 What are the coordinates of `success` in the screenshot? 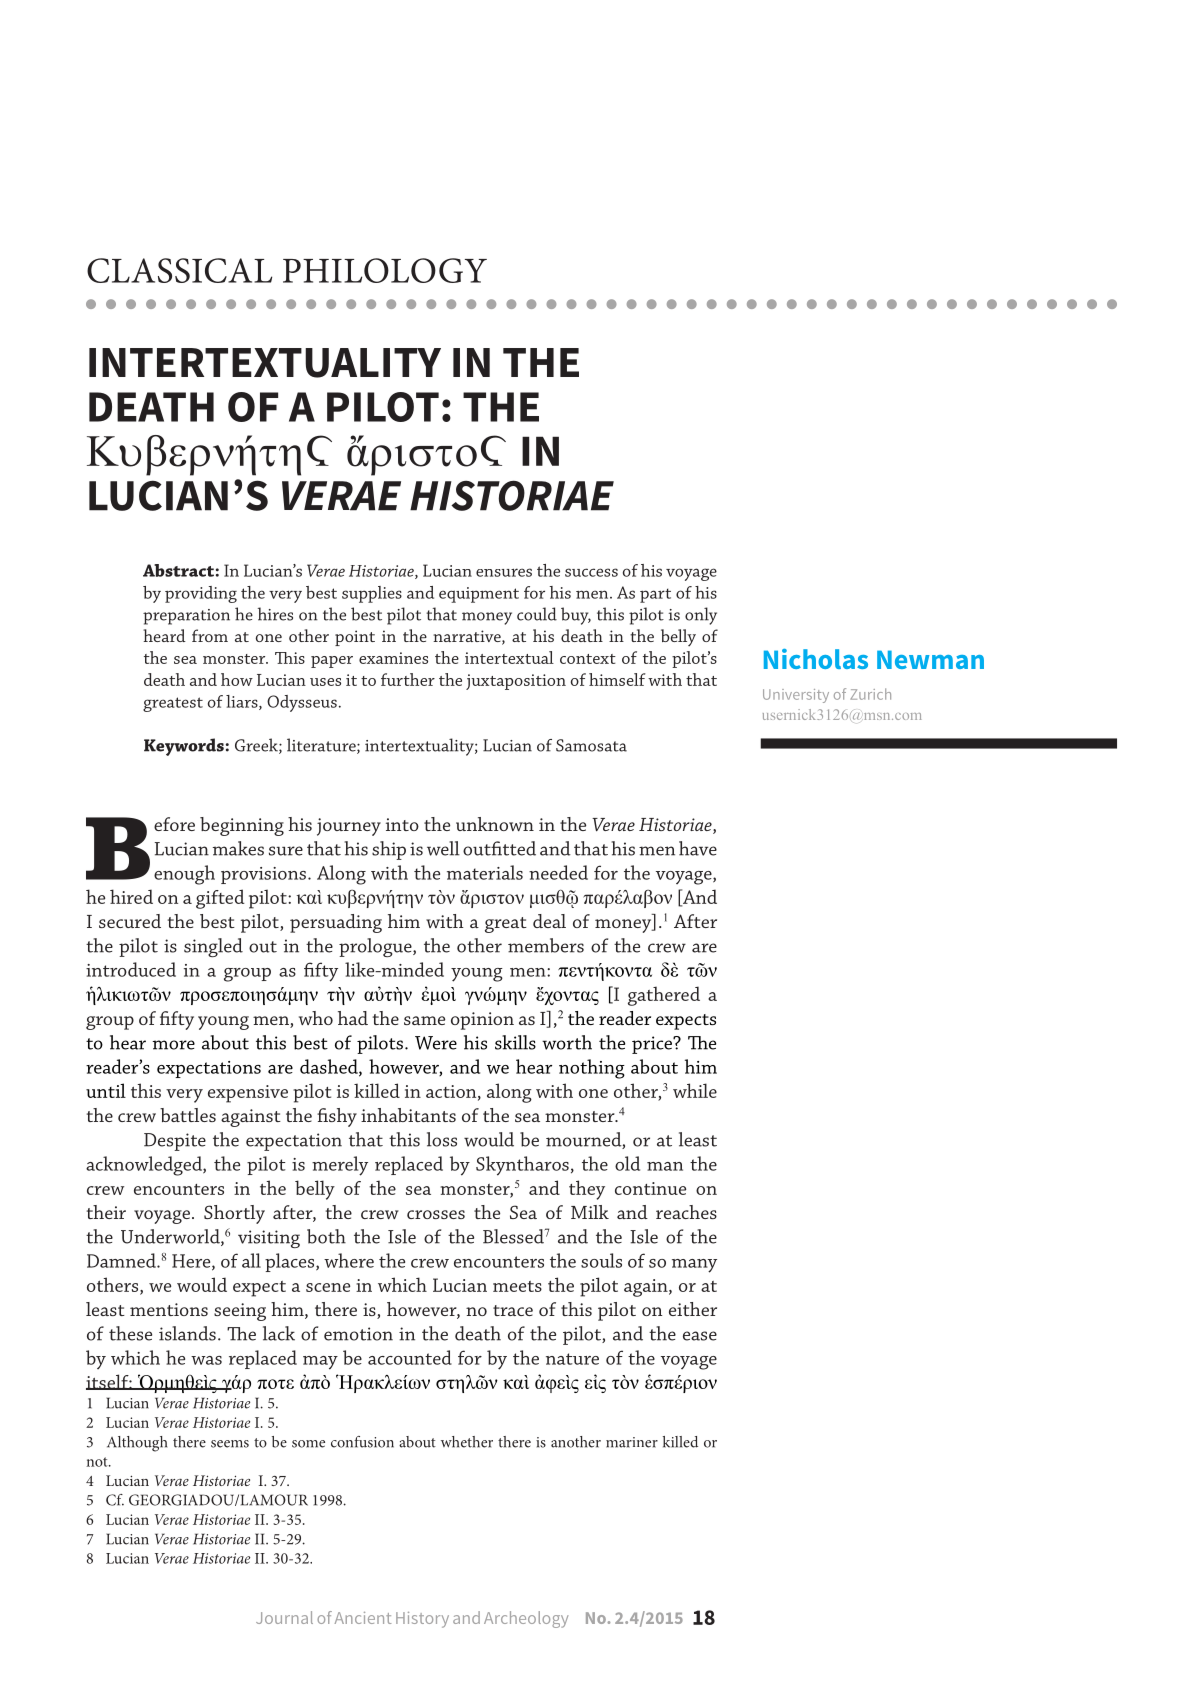 It's located at (591, 572).
